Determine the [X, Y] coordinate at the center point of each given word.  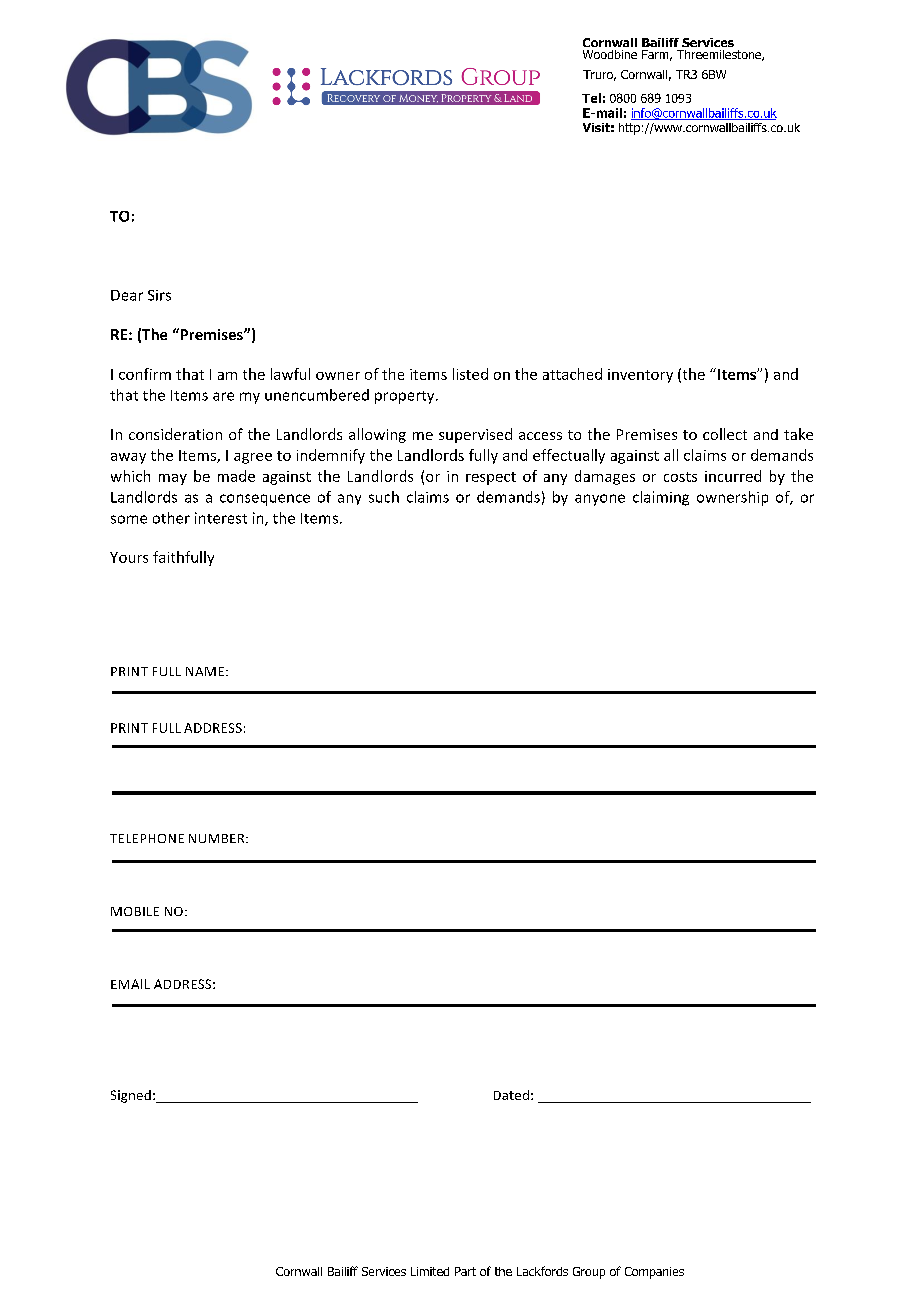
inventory [640, 376]
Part [465, 1271]
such [384, 497]
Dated [511, 1095]
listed [470, 374]
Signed [131, 1096]
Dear [127, 295]
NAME [205, 671]
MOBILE [135, 911]
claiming [661, 498]
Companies [654, 1273]
